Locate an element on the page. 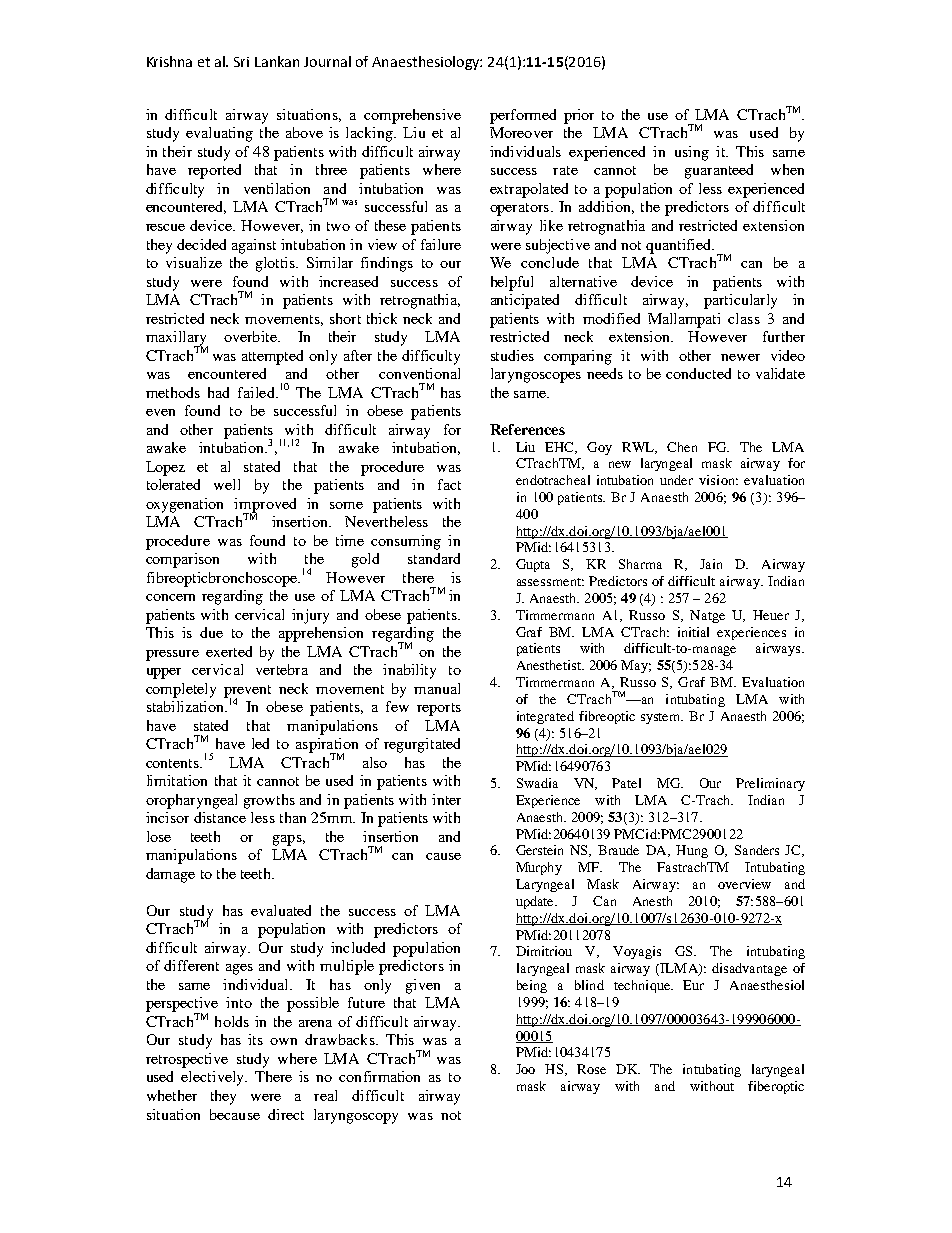 This page has height=1233, width=952. system is located at coordinates (662, 718).
